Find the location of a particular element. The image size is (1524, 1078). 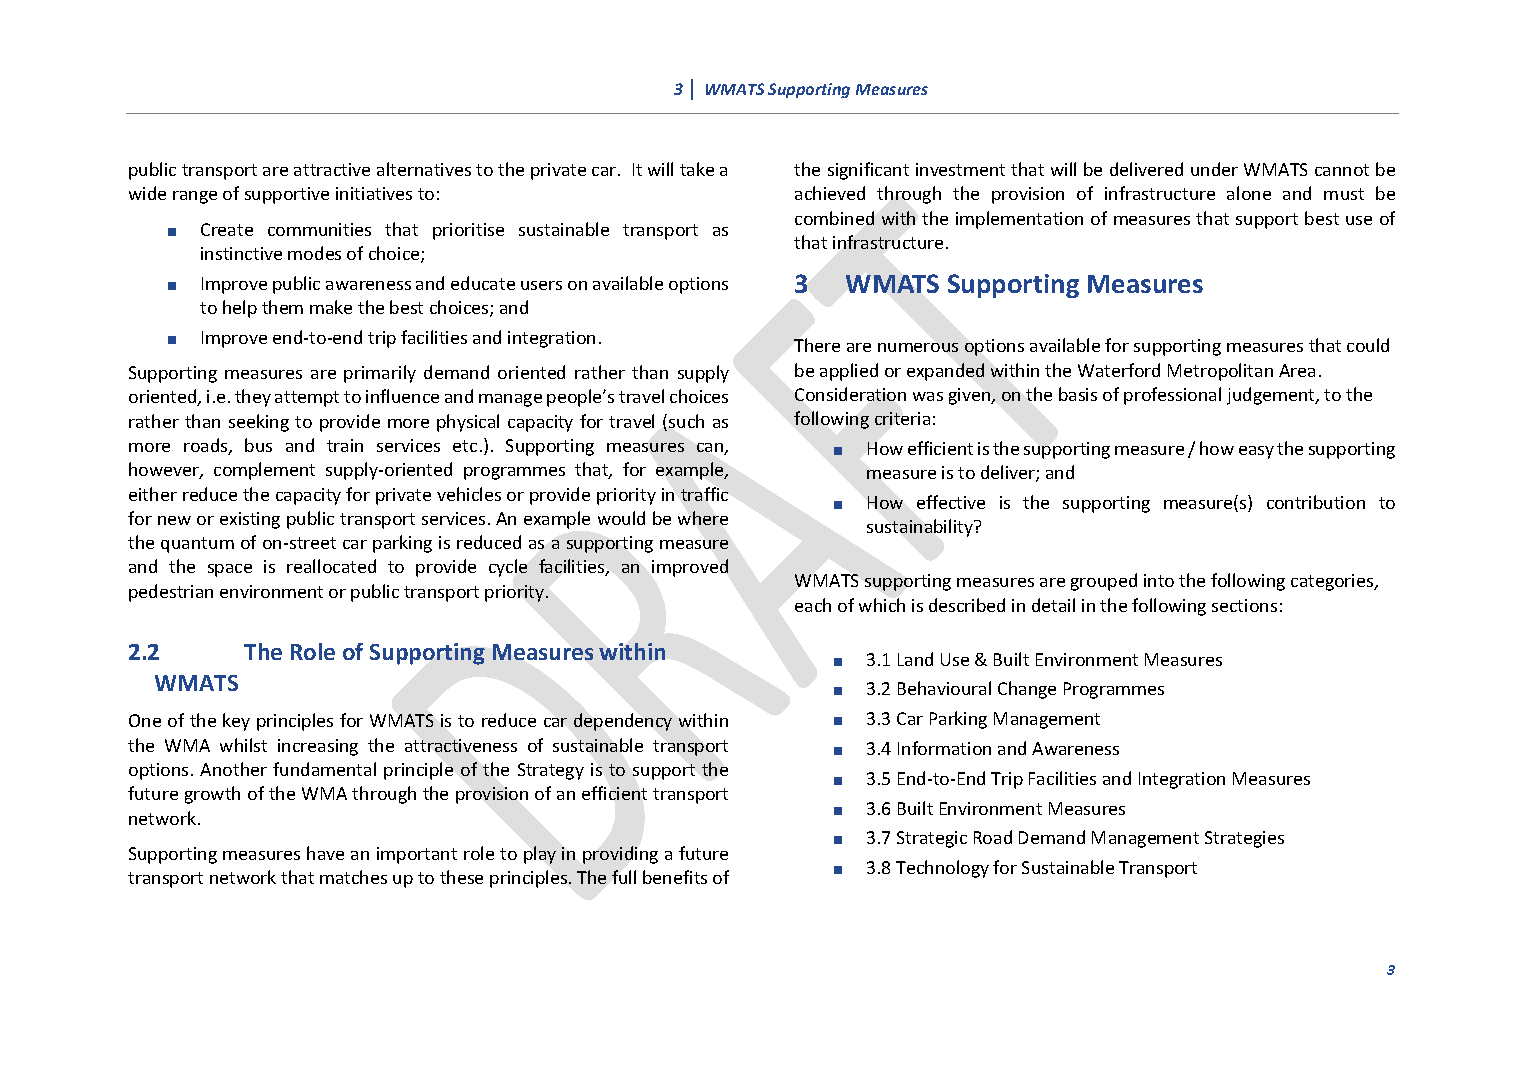

benefits is located at coordinates (675, 877).
